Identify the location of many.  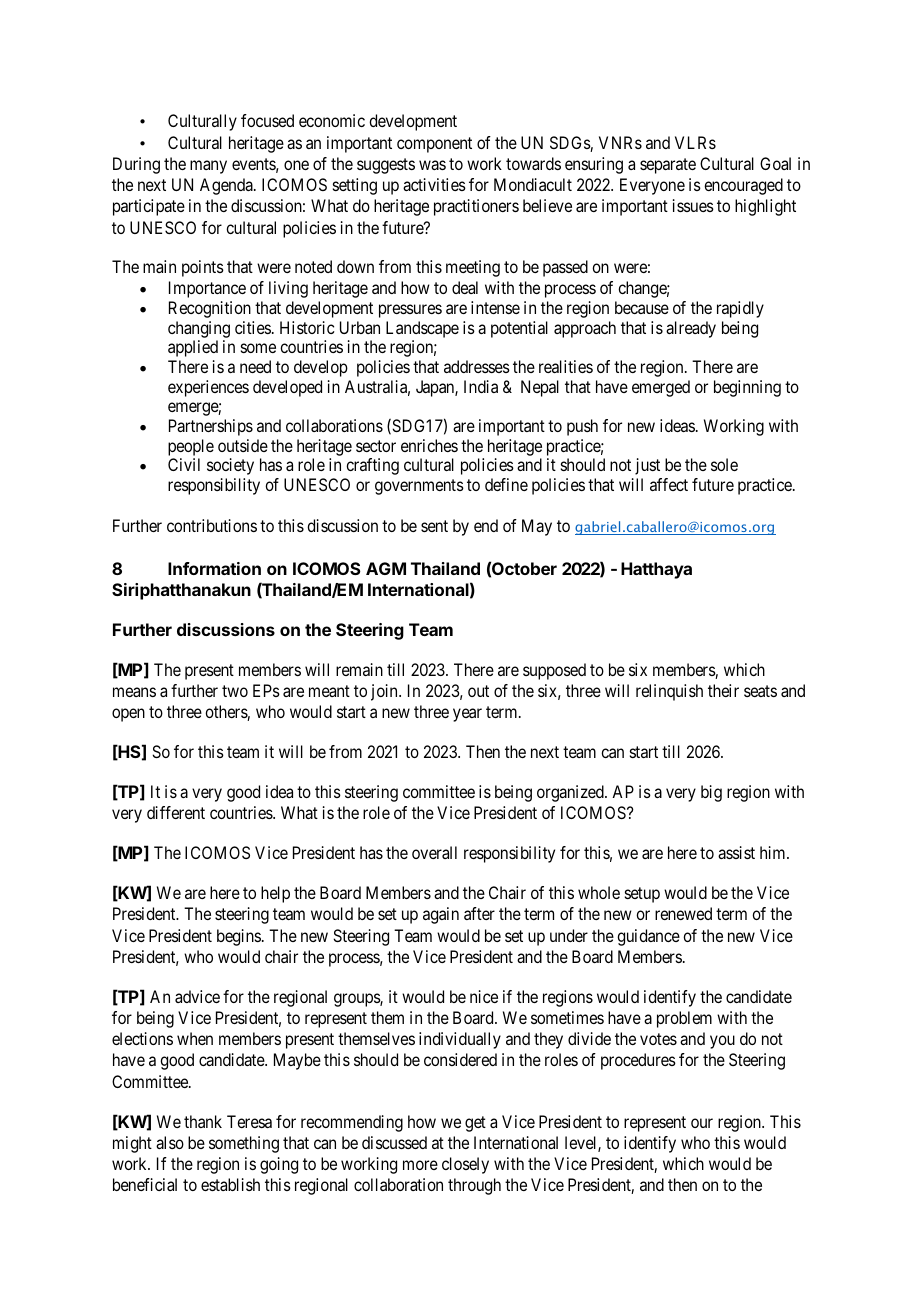
(208, 167).
